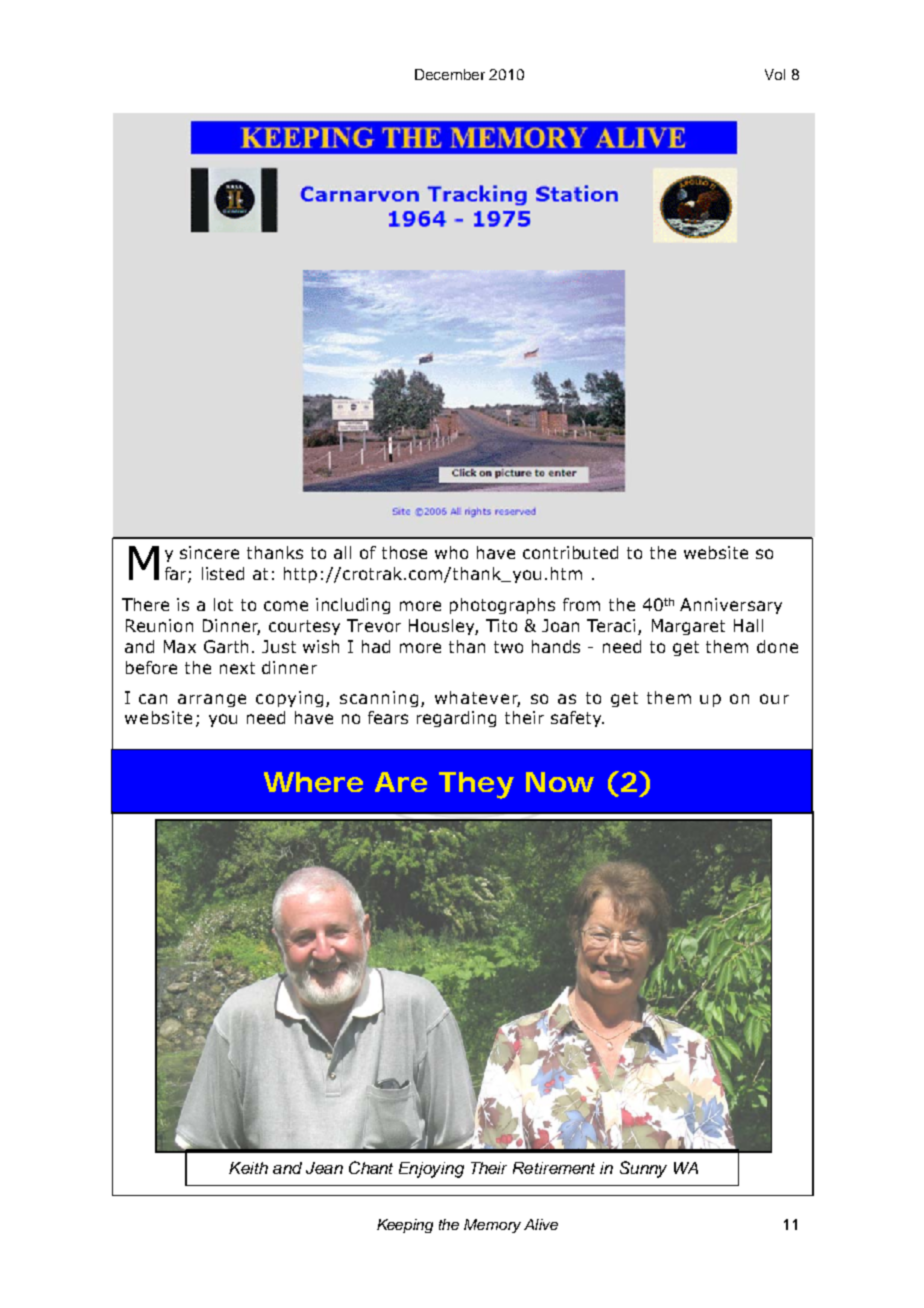  Describe the element at coordinates (450, 74) in the image. I see `December` at that location.
